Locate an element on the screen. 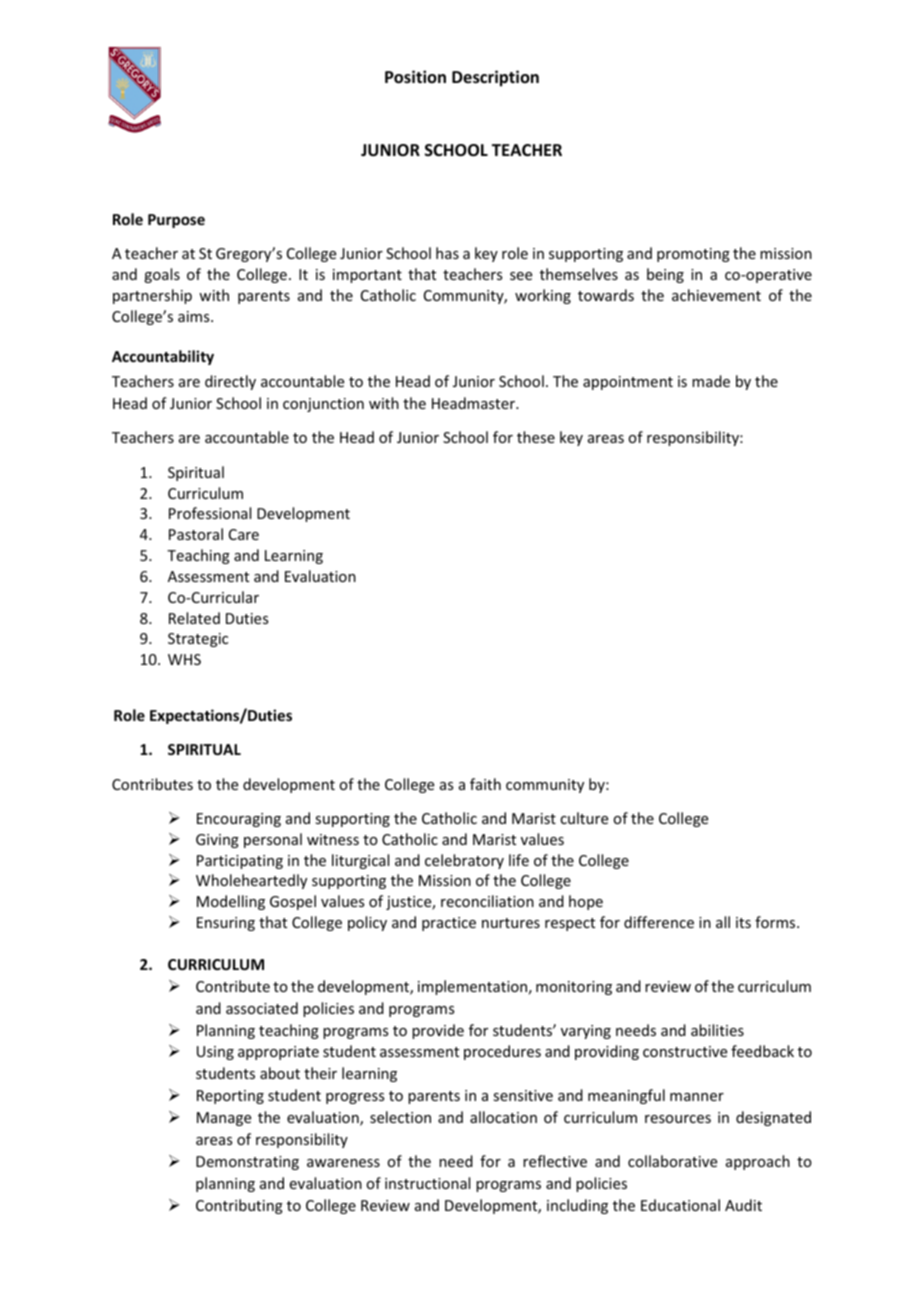 The width and height of the screenshot is (924, 1308). Demonstrating is located at coordinates (247, 1163).
